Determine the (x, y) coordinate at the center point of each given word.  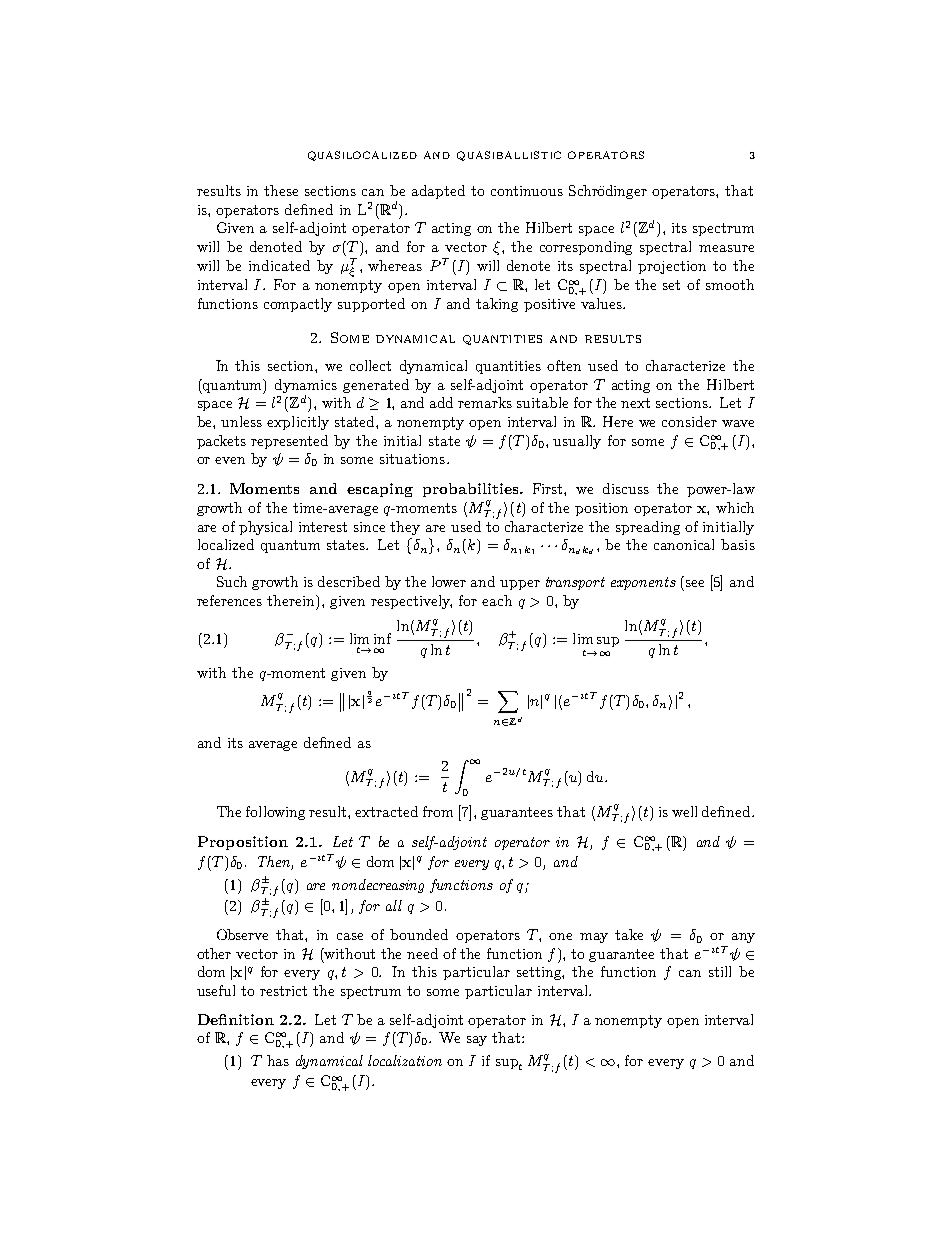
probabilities (472, 490)
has (278, 1060)
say (477, 1041)
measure (726, 248)
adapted (438, 192)
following (275, 813)
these (281, 190)
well (684, 811)
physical (265, 528)
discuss (626, 488)
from (438, 811)
